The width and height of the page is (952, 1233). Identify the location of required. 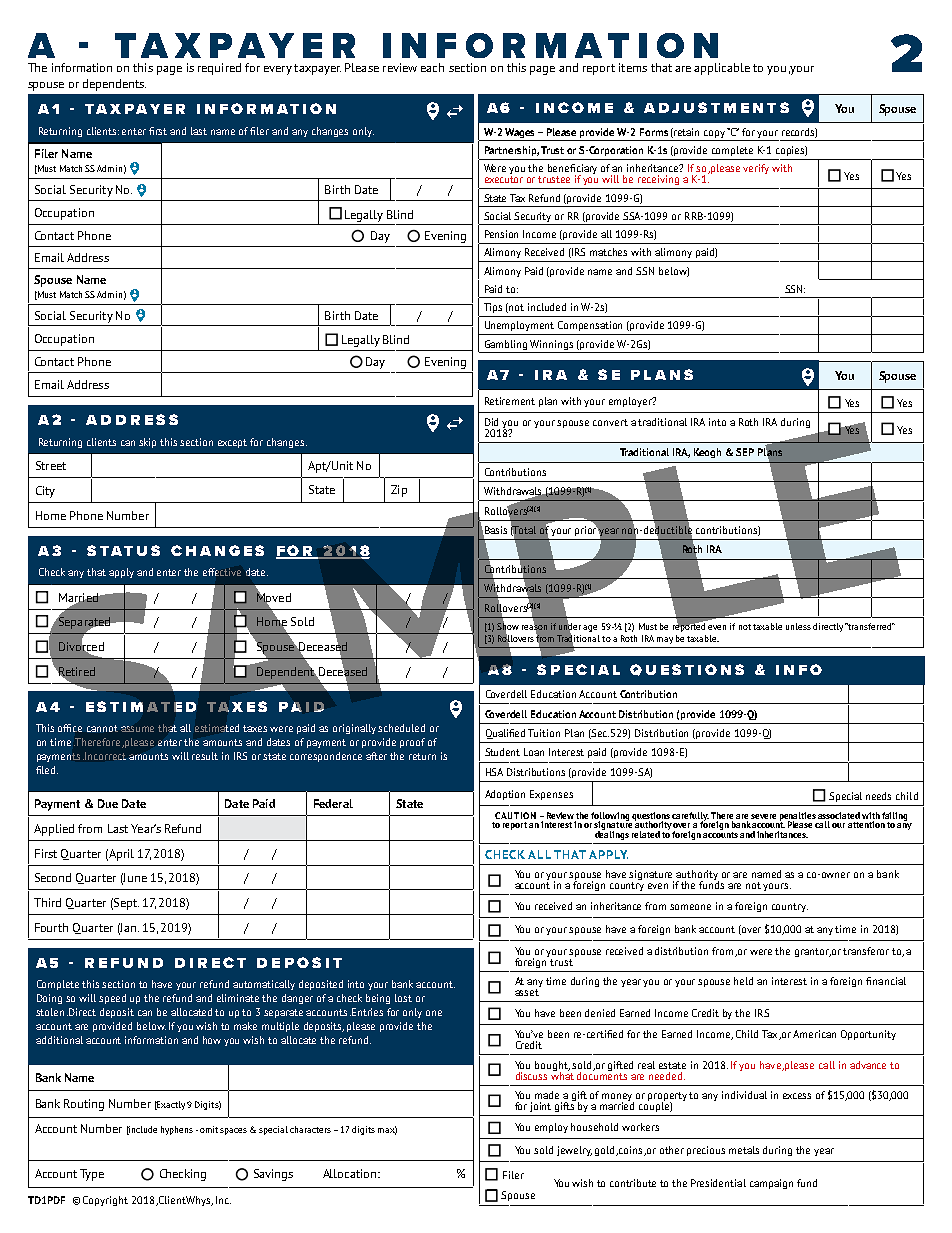
(219, 69).
